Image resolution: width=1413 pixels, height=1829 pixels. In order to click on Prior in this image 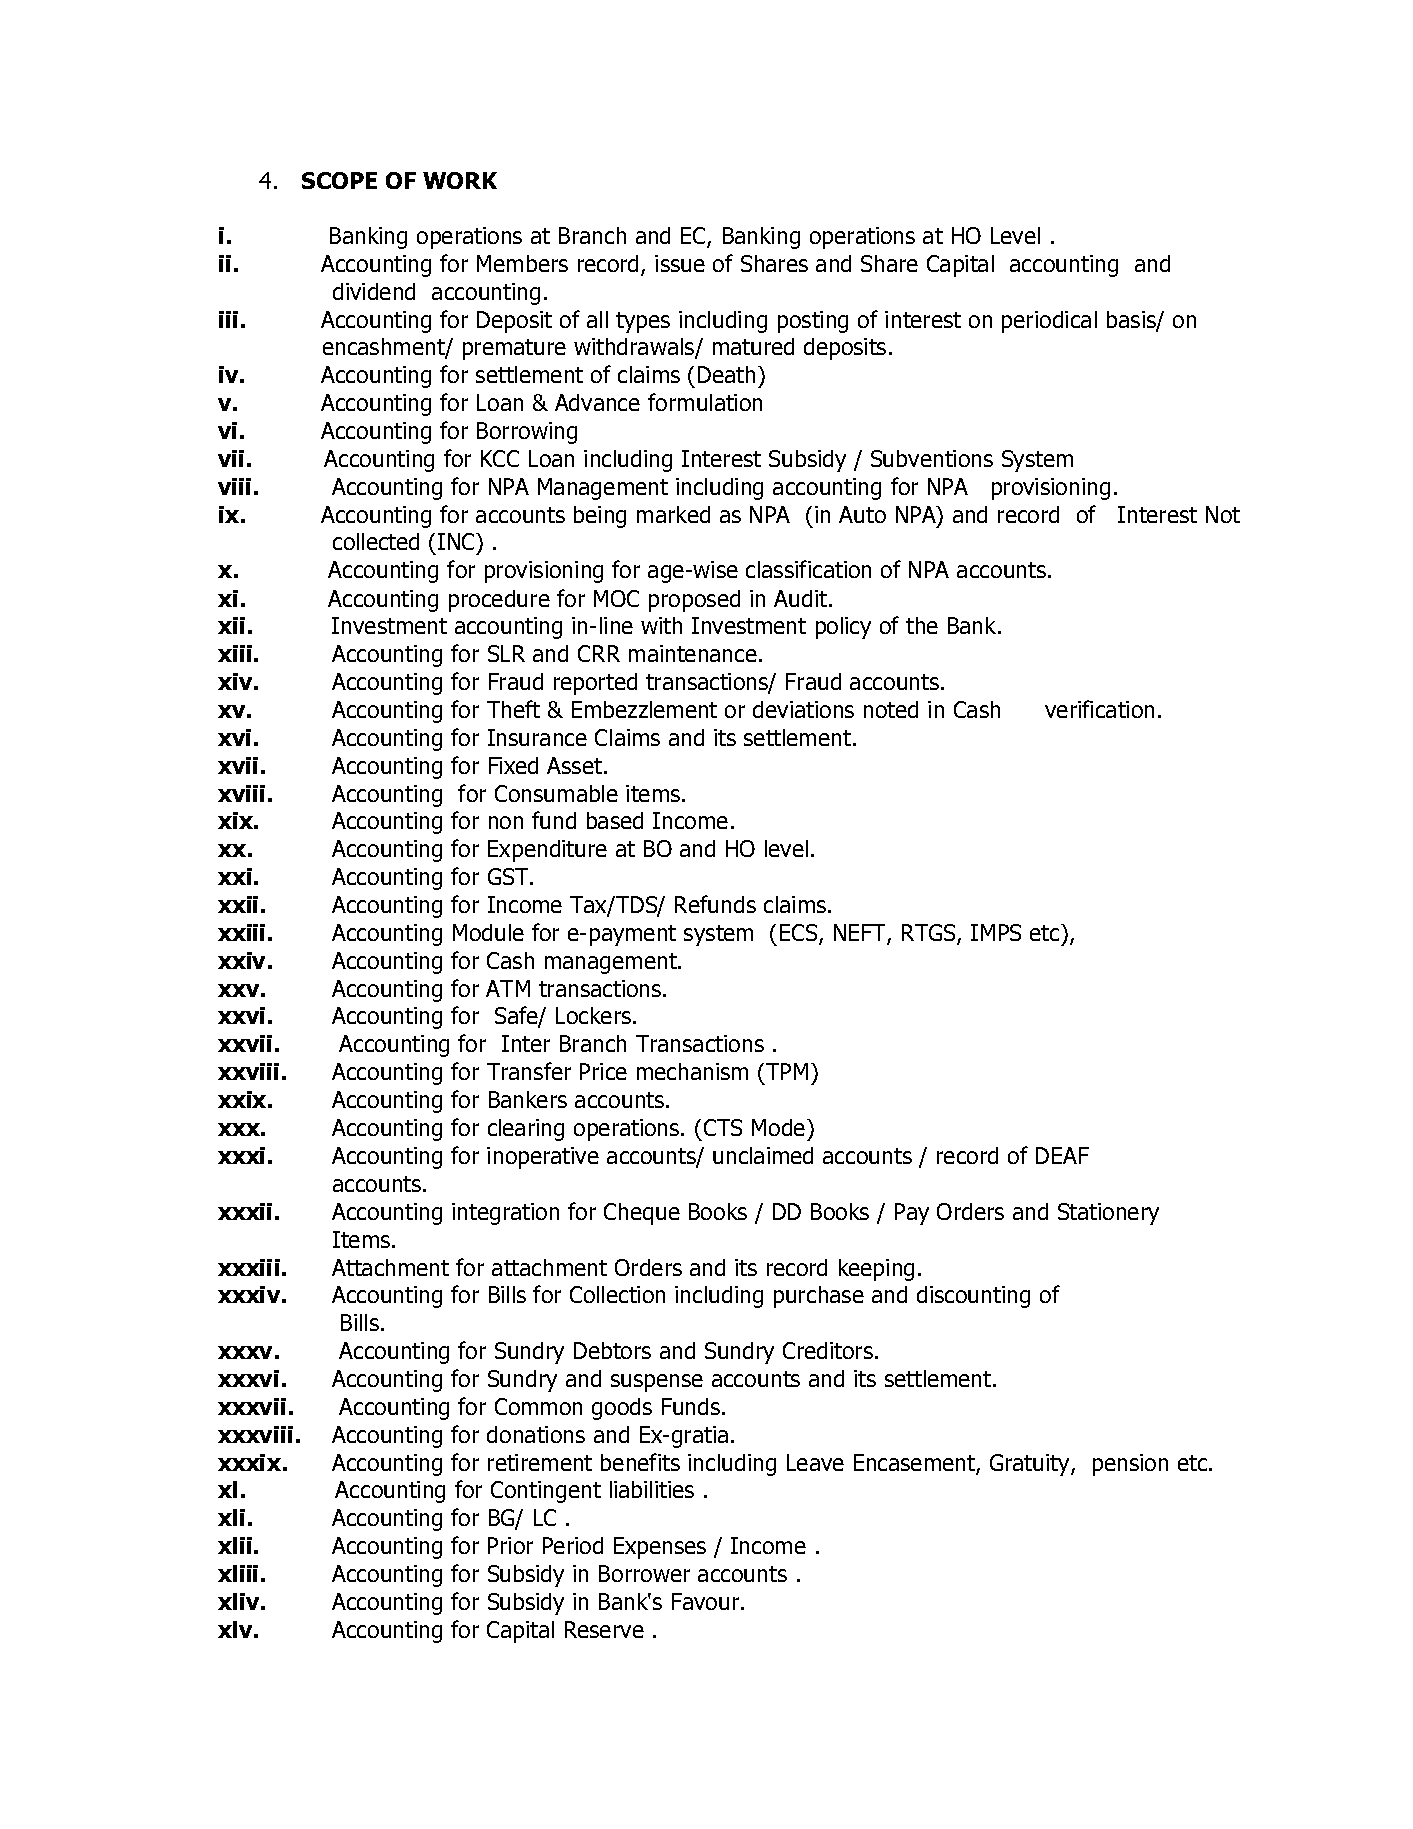, I will do `click(510, 1545)`.
